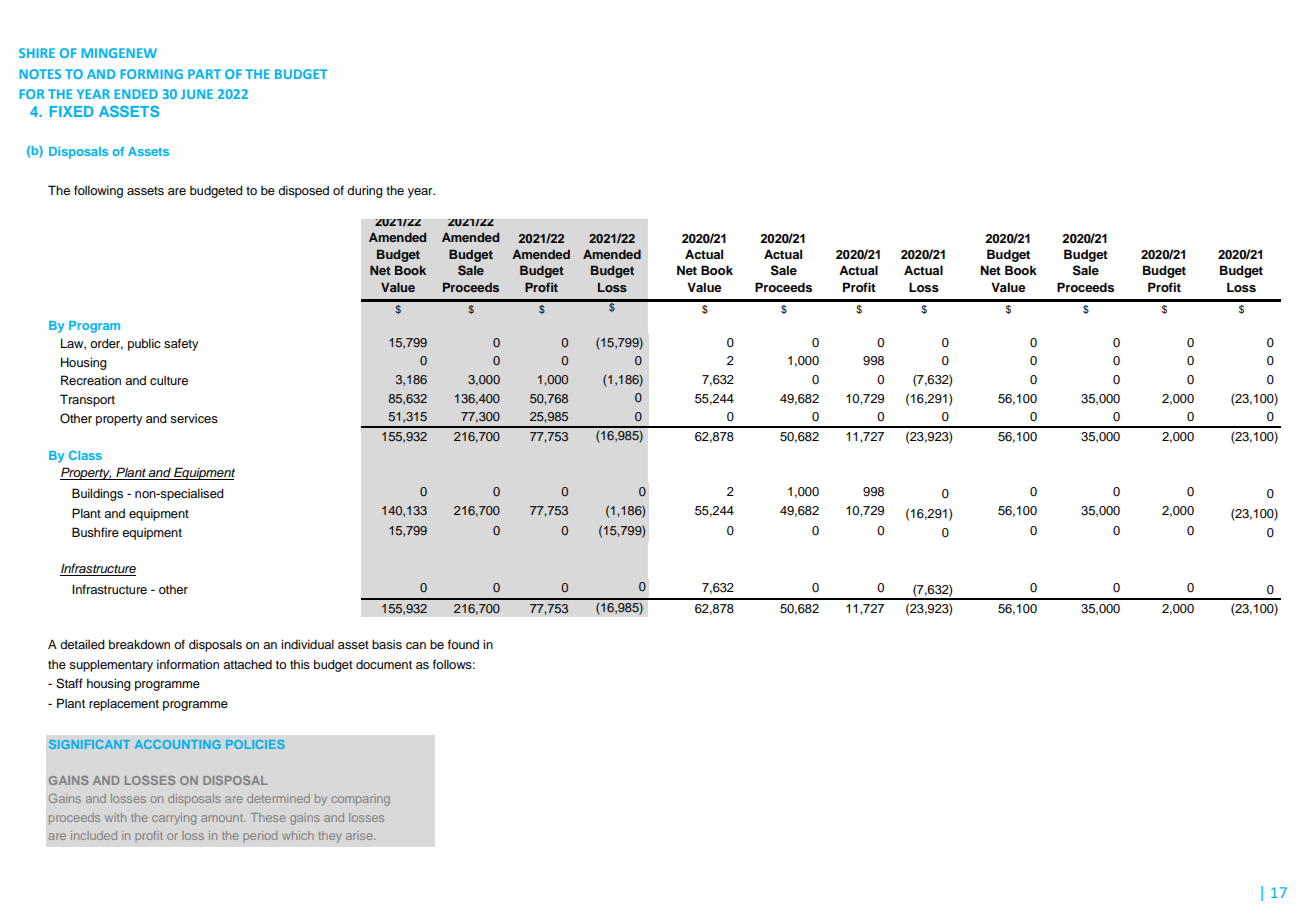 This document has height=924, width=1308. What do you see at coordinates (268, 817) in the document?
I see `These` at bounding box center [268, 817].
